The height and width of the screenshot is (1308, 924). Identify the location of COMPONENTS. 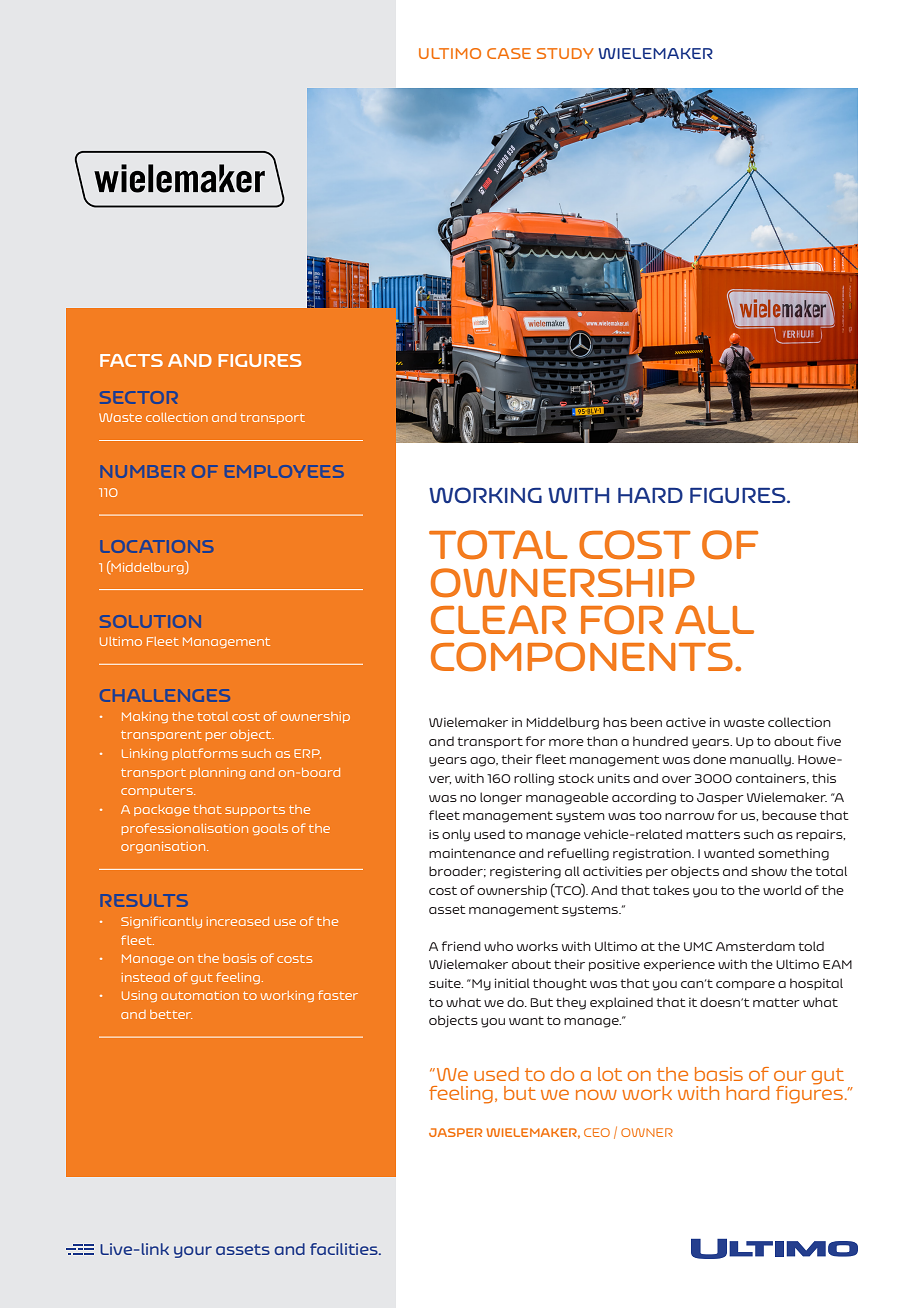
(582, 657).
